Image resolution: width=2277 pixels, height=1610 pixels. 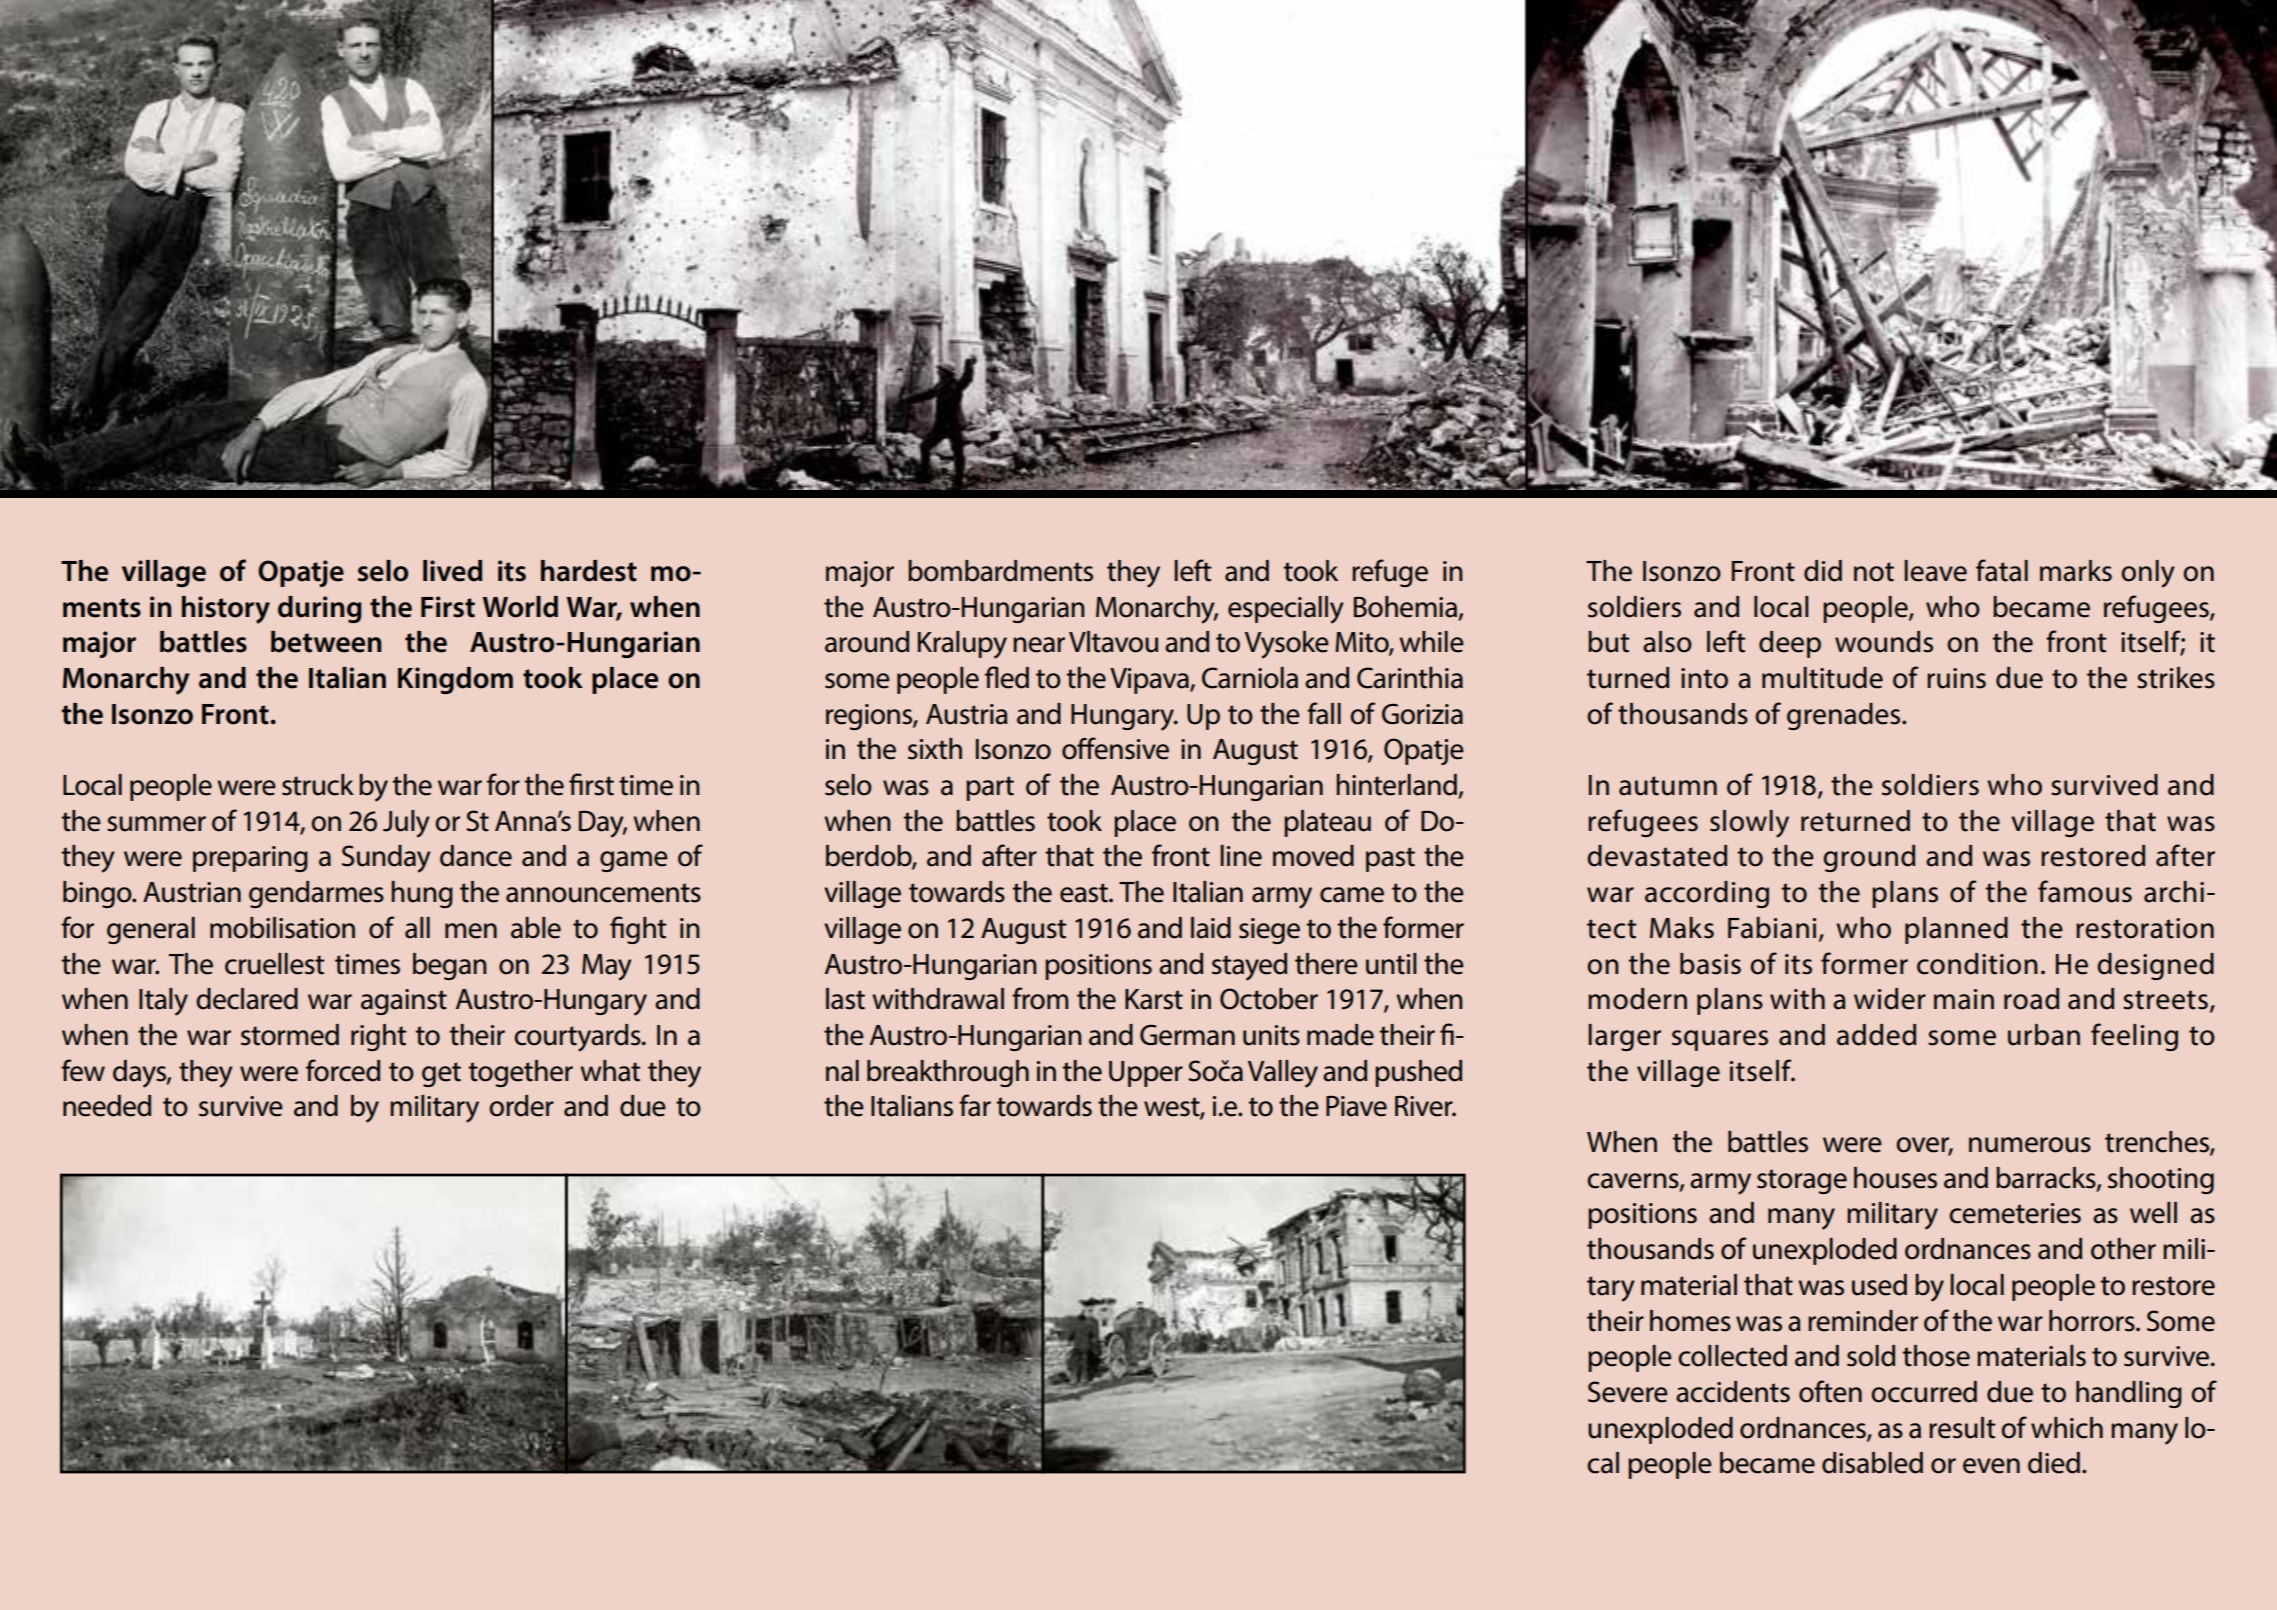 What do you see at coordinates (320, 609) in the document?
I see `during` at bounding box center [320, 609].
